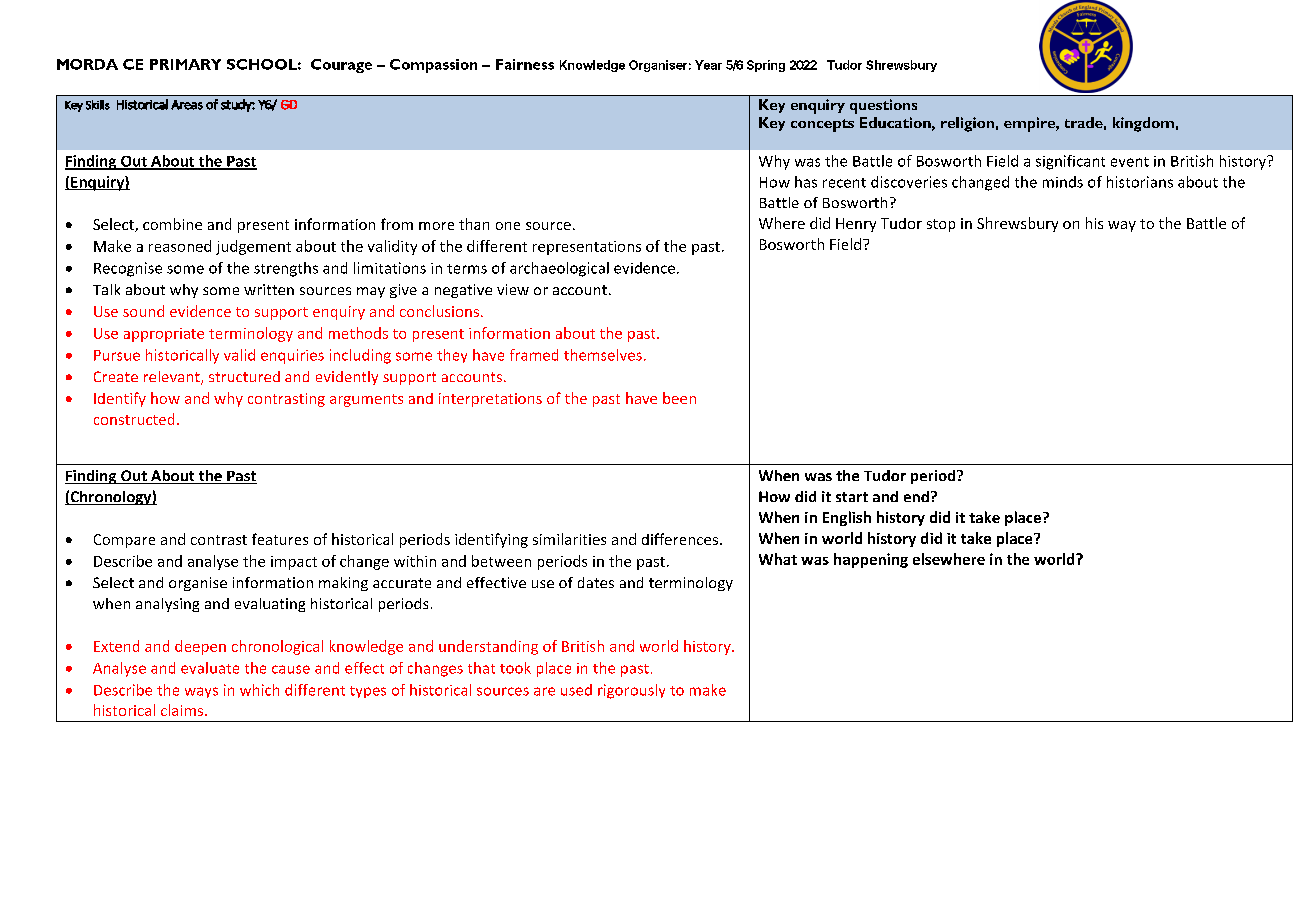 The height and width of the screenshot is (924, 1308). Describe the element at coordinates (967, 124) in the screenshot. I see `religion` at that location.
